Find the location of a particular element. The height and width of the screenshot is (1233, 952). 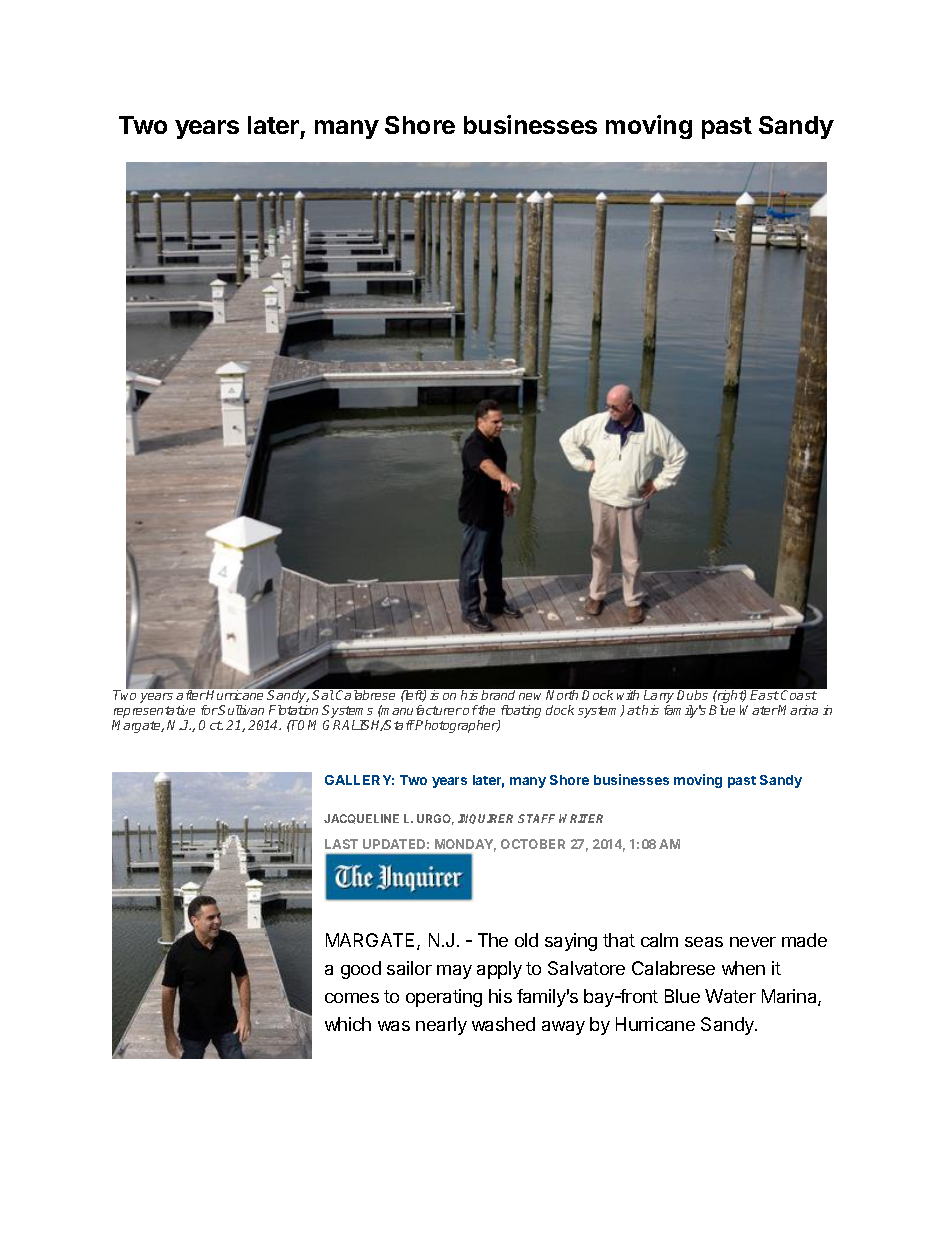

away is located at coordinates (563, 1028).
